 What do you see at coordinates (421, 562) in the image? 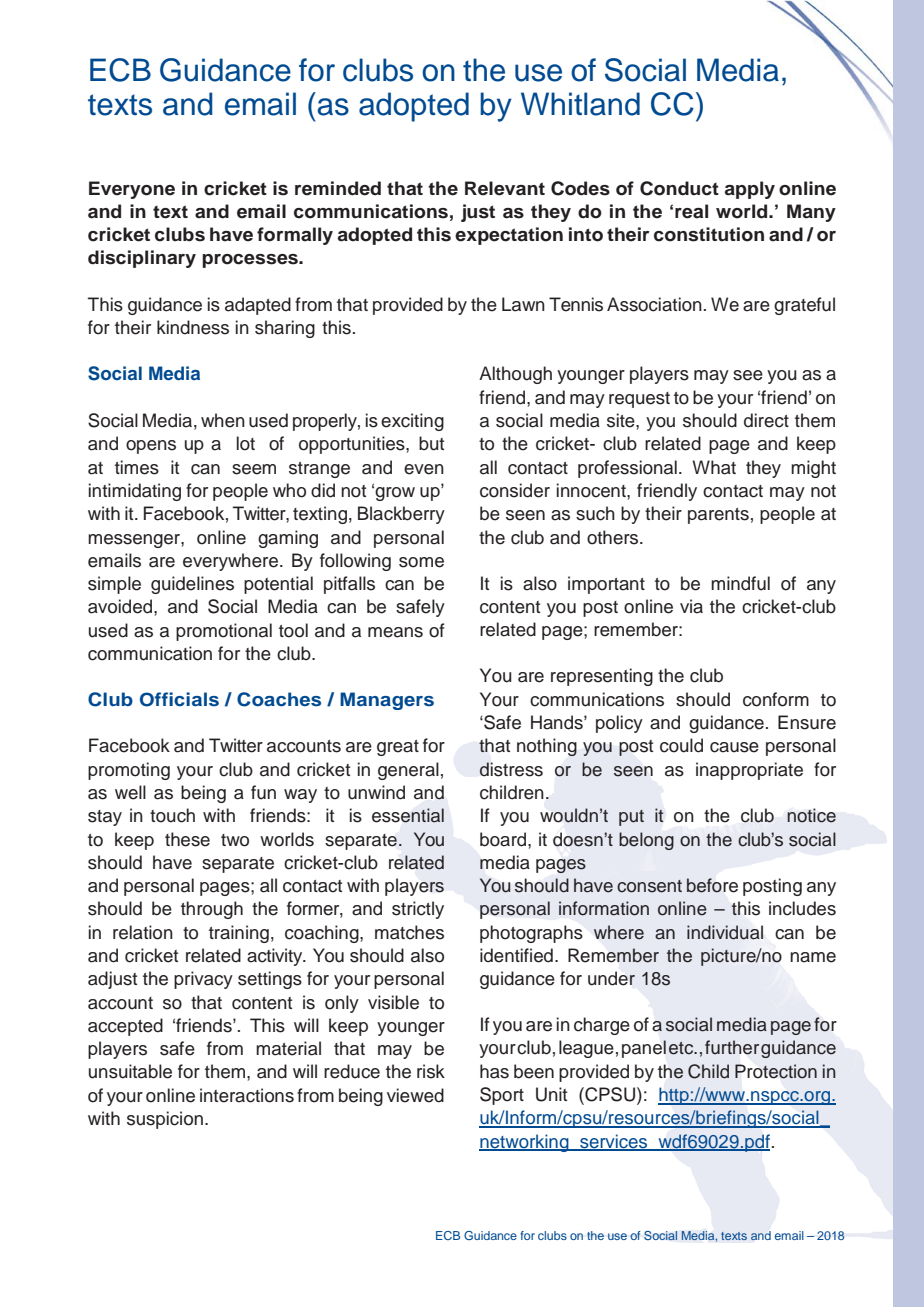
I see `some` at bounding box center [421, 562].
